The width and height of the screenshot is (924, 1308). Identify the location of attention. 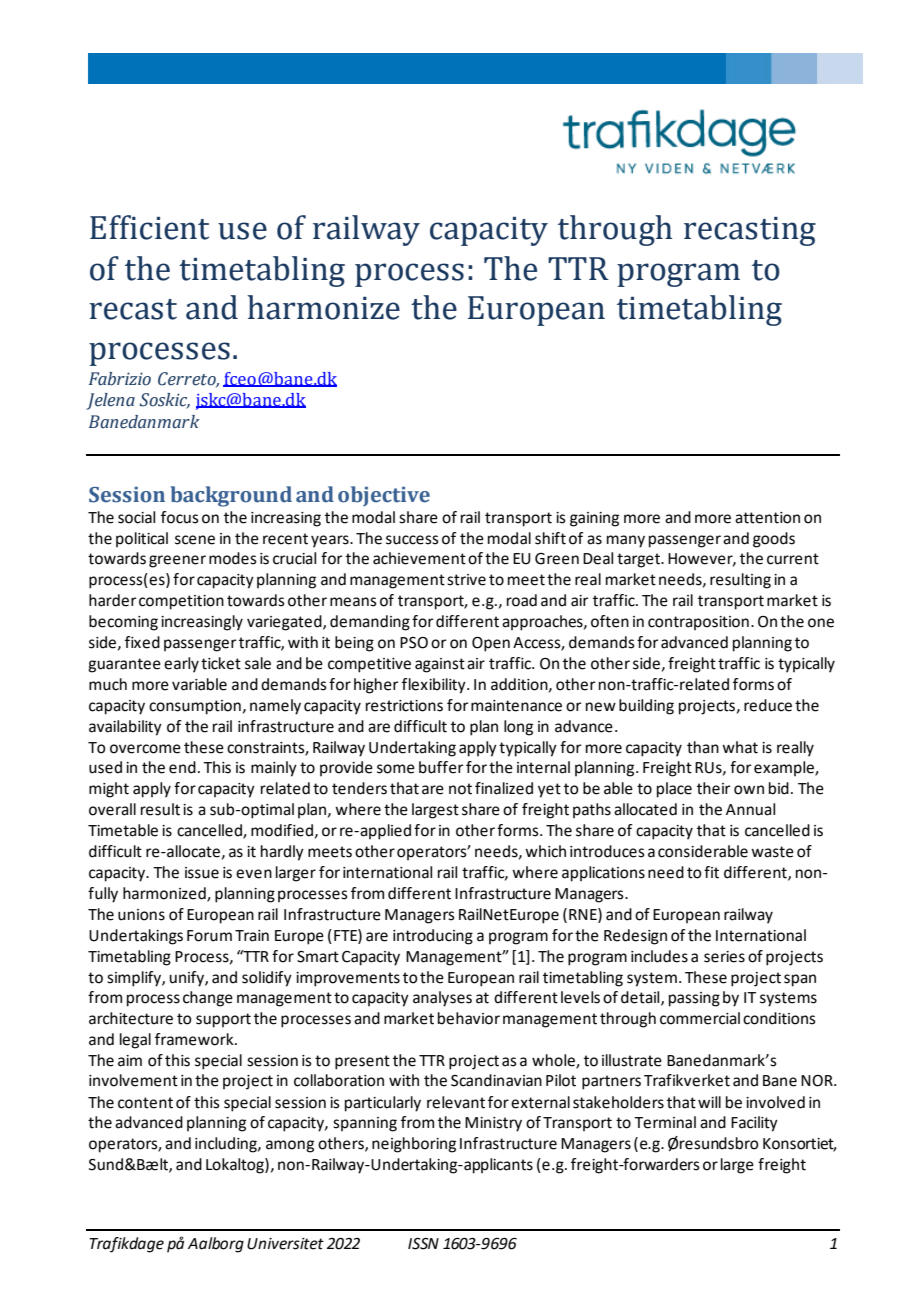
(767, 518).
